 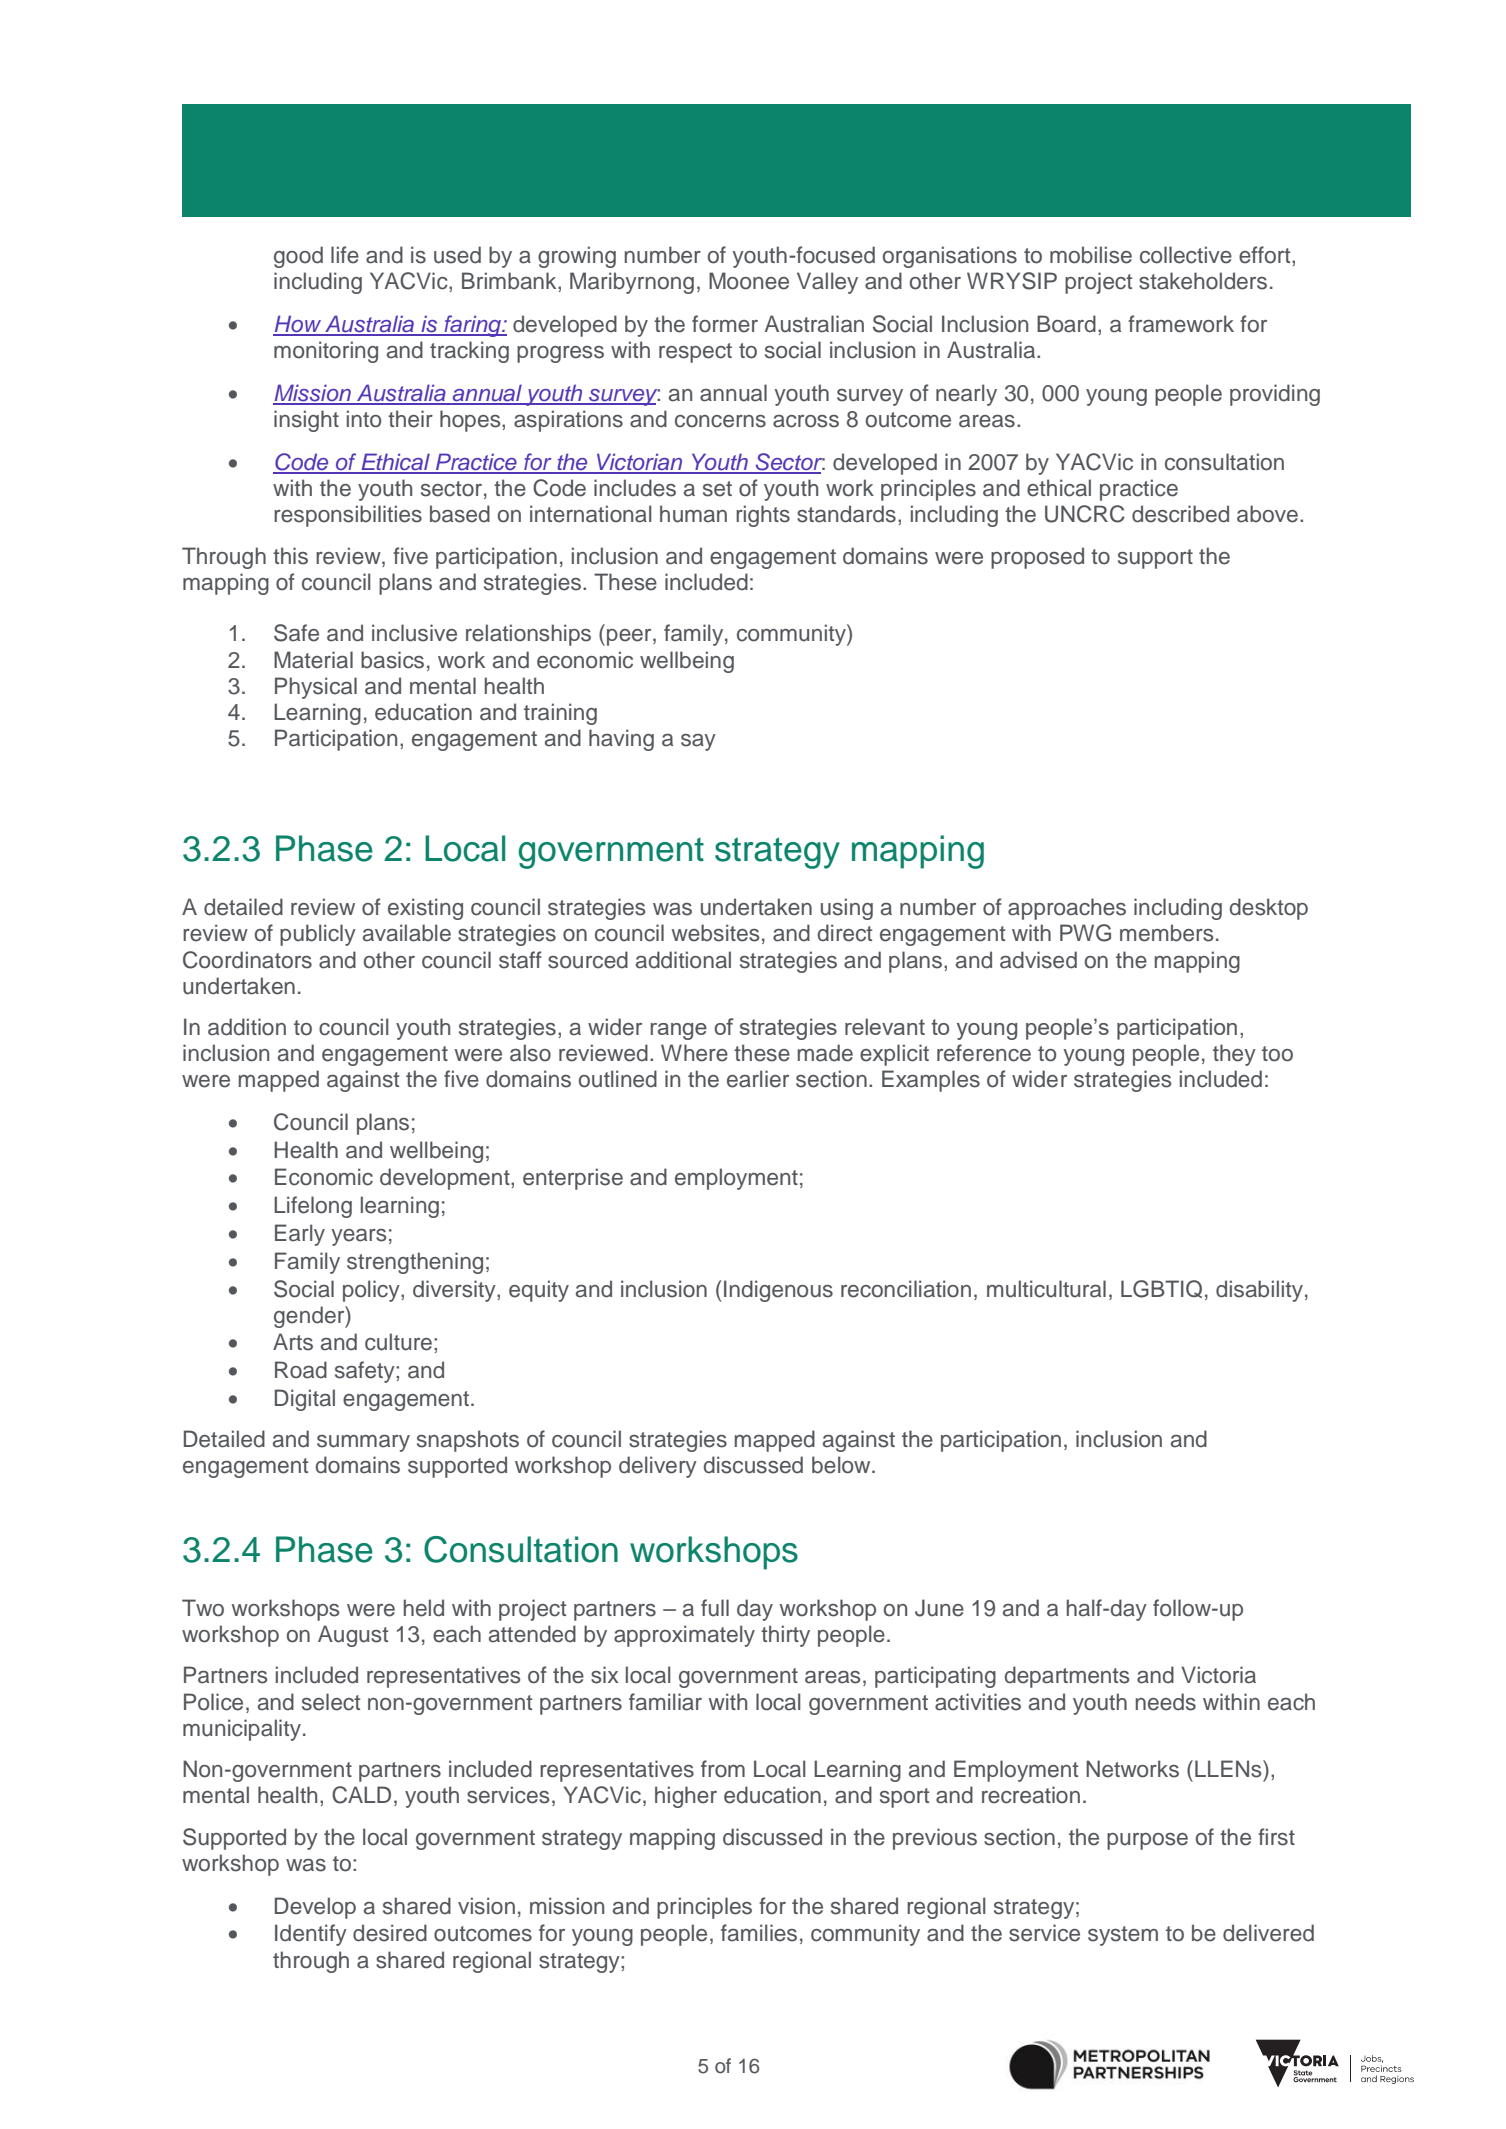 What do you see at coordinates (1203, 281) in the image?
I see `stakeholders` at bounding box center [1203, 281].
